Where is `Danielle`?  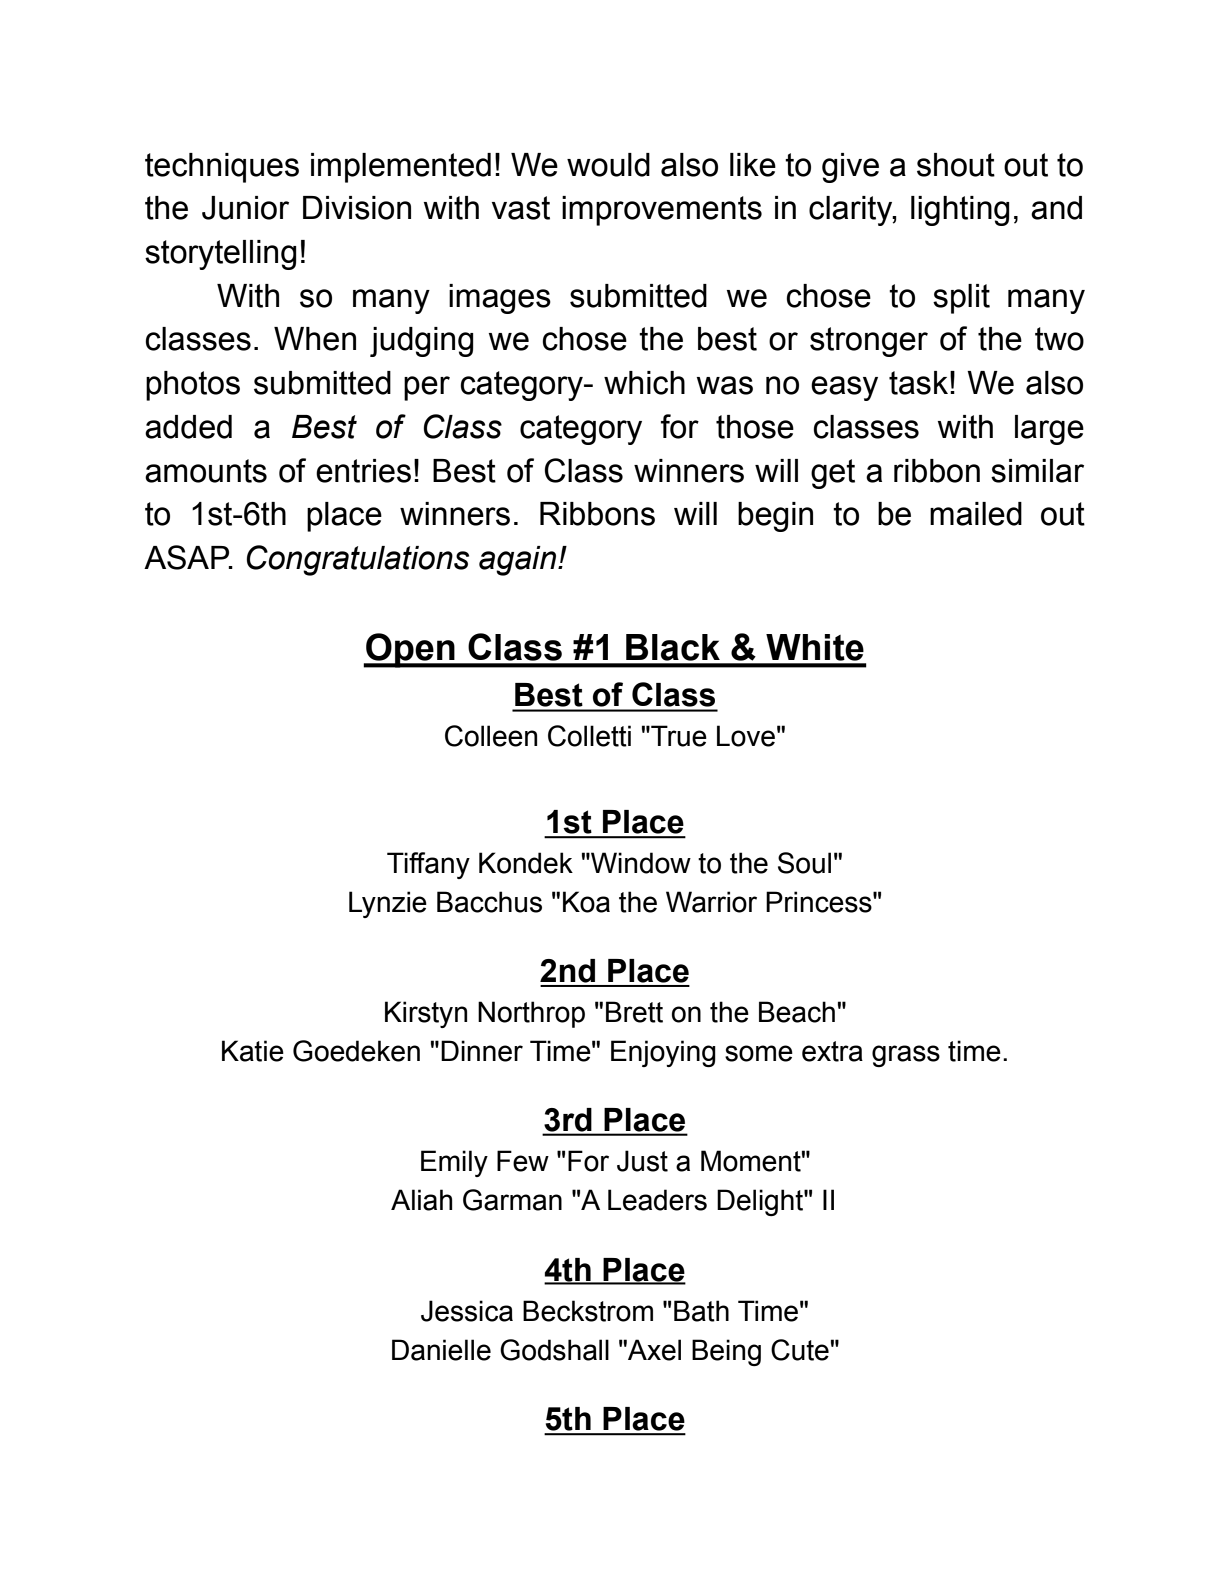
Danielle is located at coordinates (441, 1350).
